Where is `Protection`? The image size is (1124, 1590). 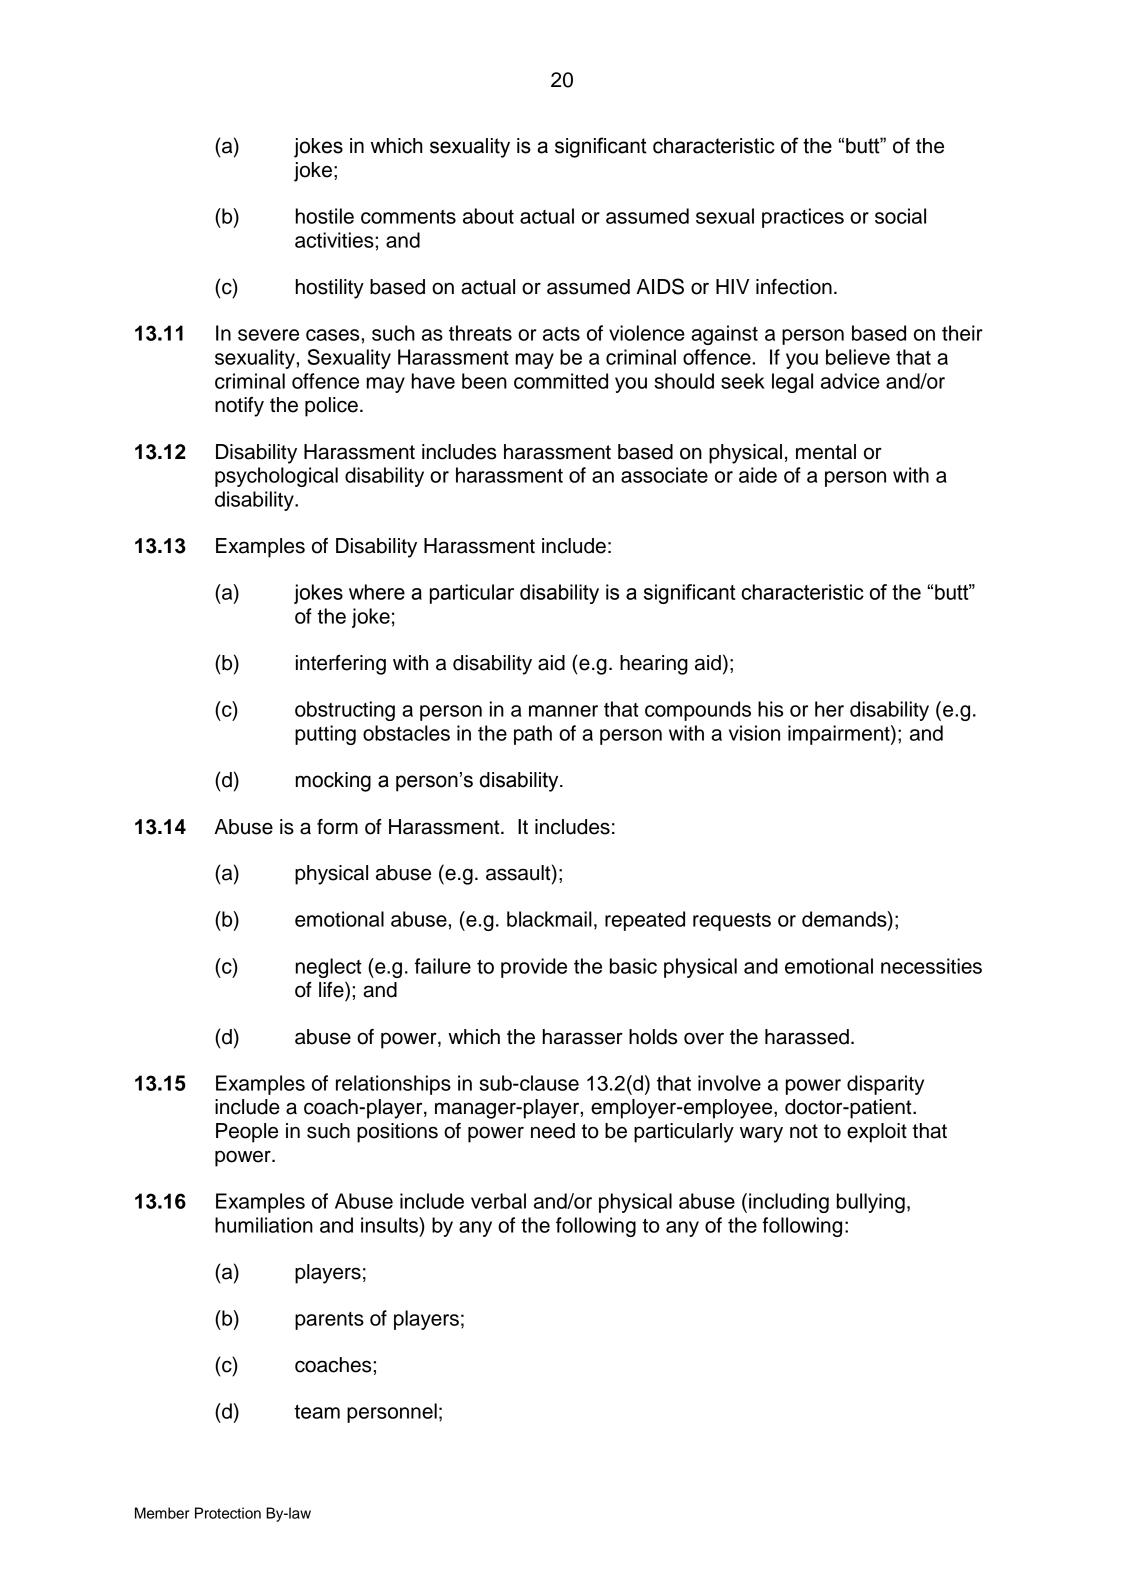 Protection is located at coordinates (228, 1513).
